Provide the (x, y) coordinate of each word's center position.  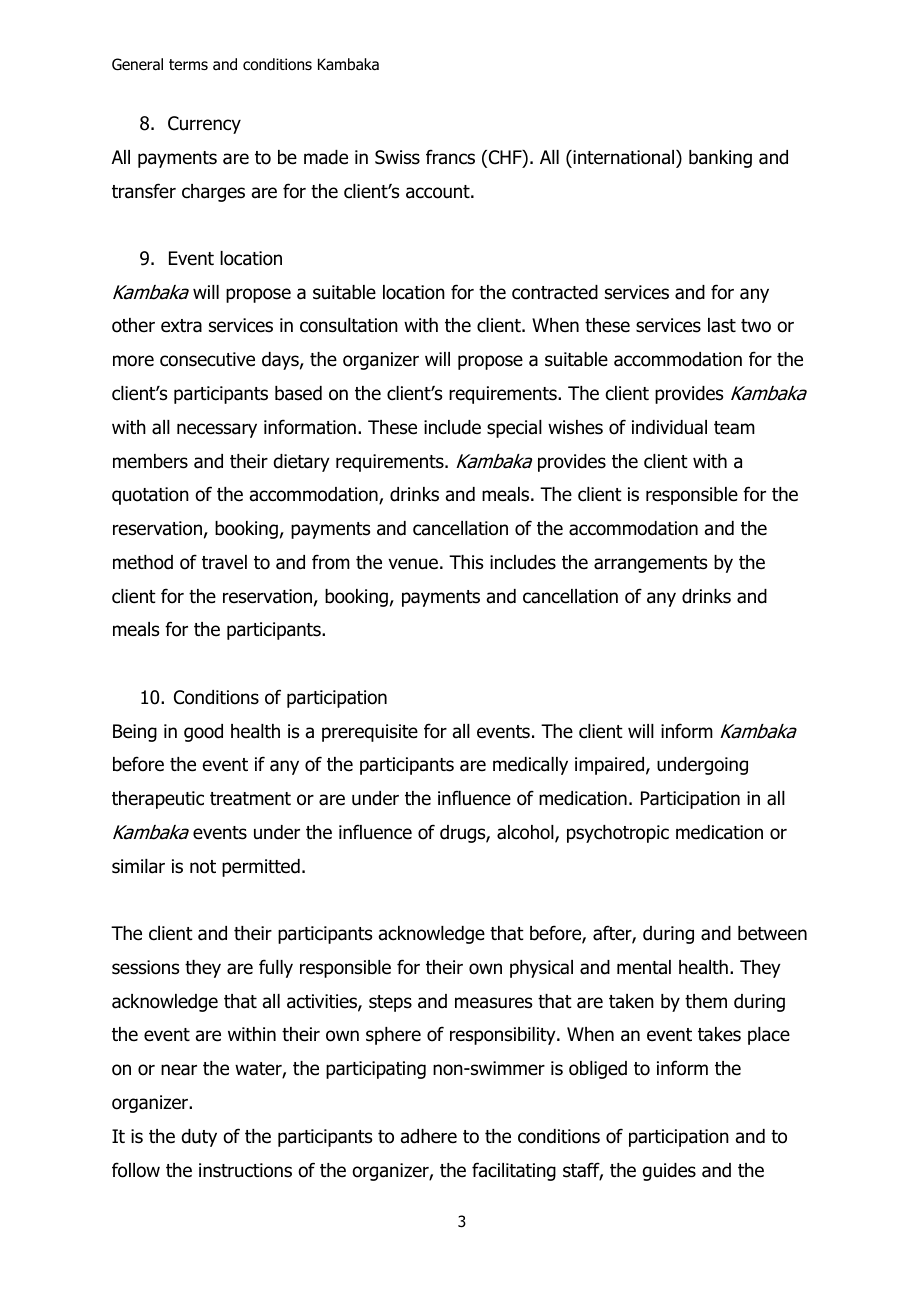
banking (720, 159)
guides (669, 1172)
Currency (204, 125)
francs (450, 157)
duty (199, 1138)
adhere (429, 1136)
